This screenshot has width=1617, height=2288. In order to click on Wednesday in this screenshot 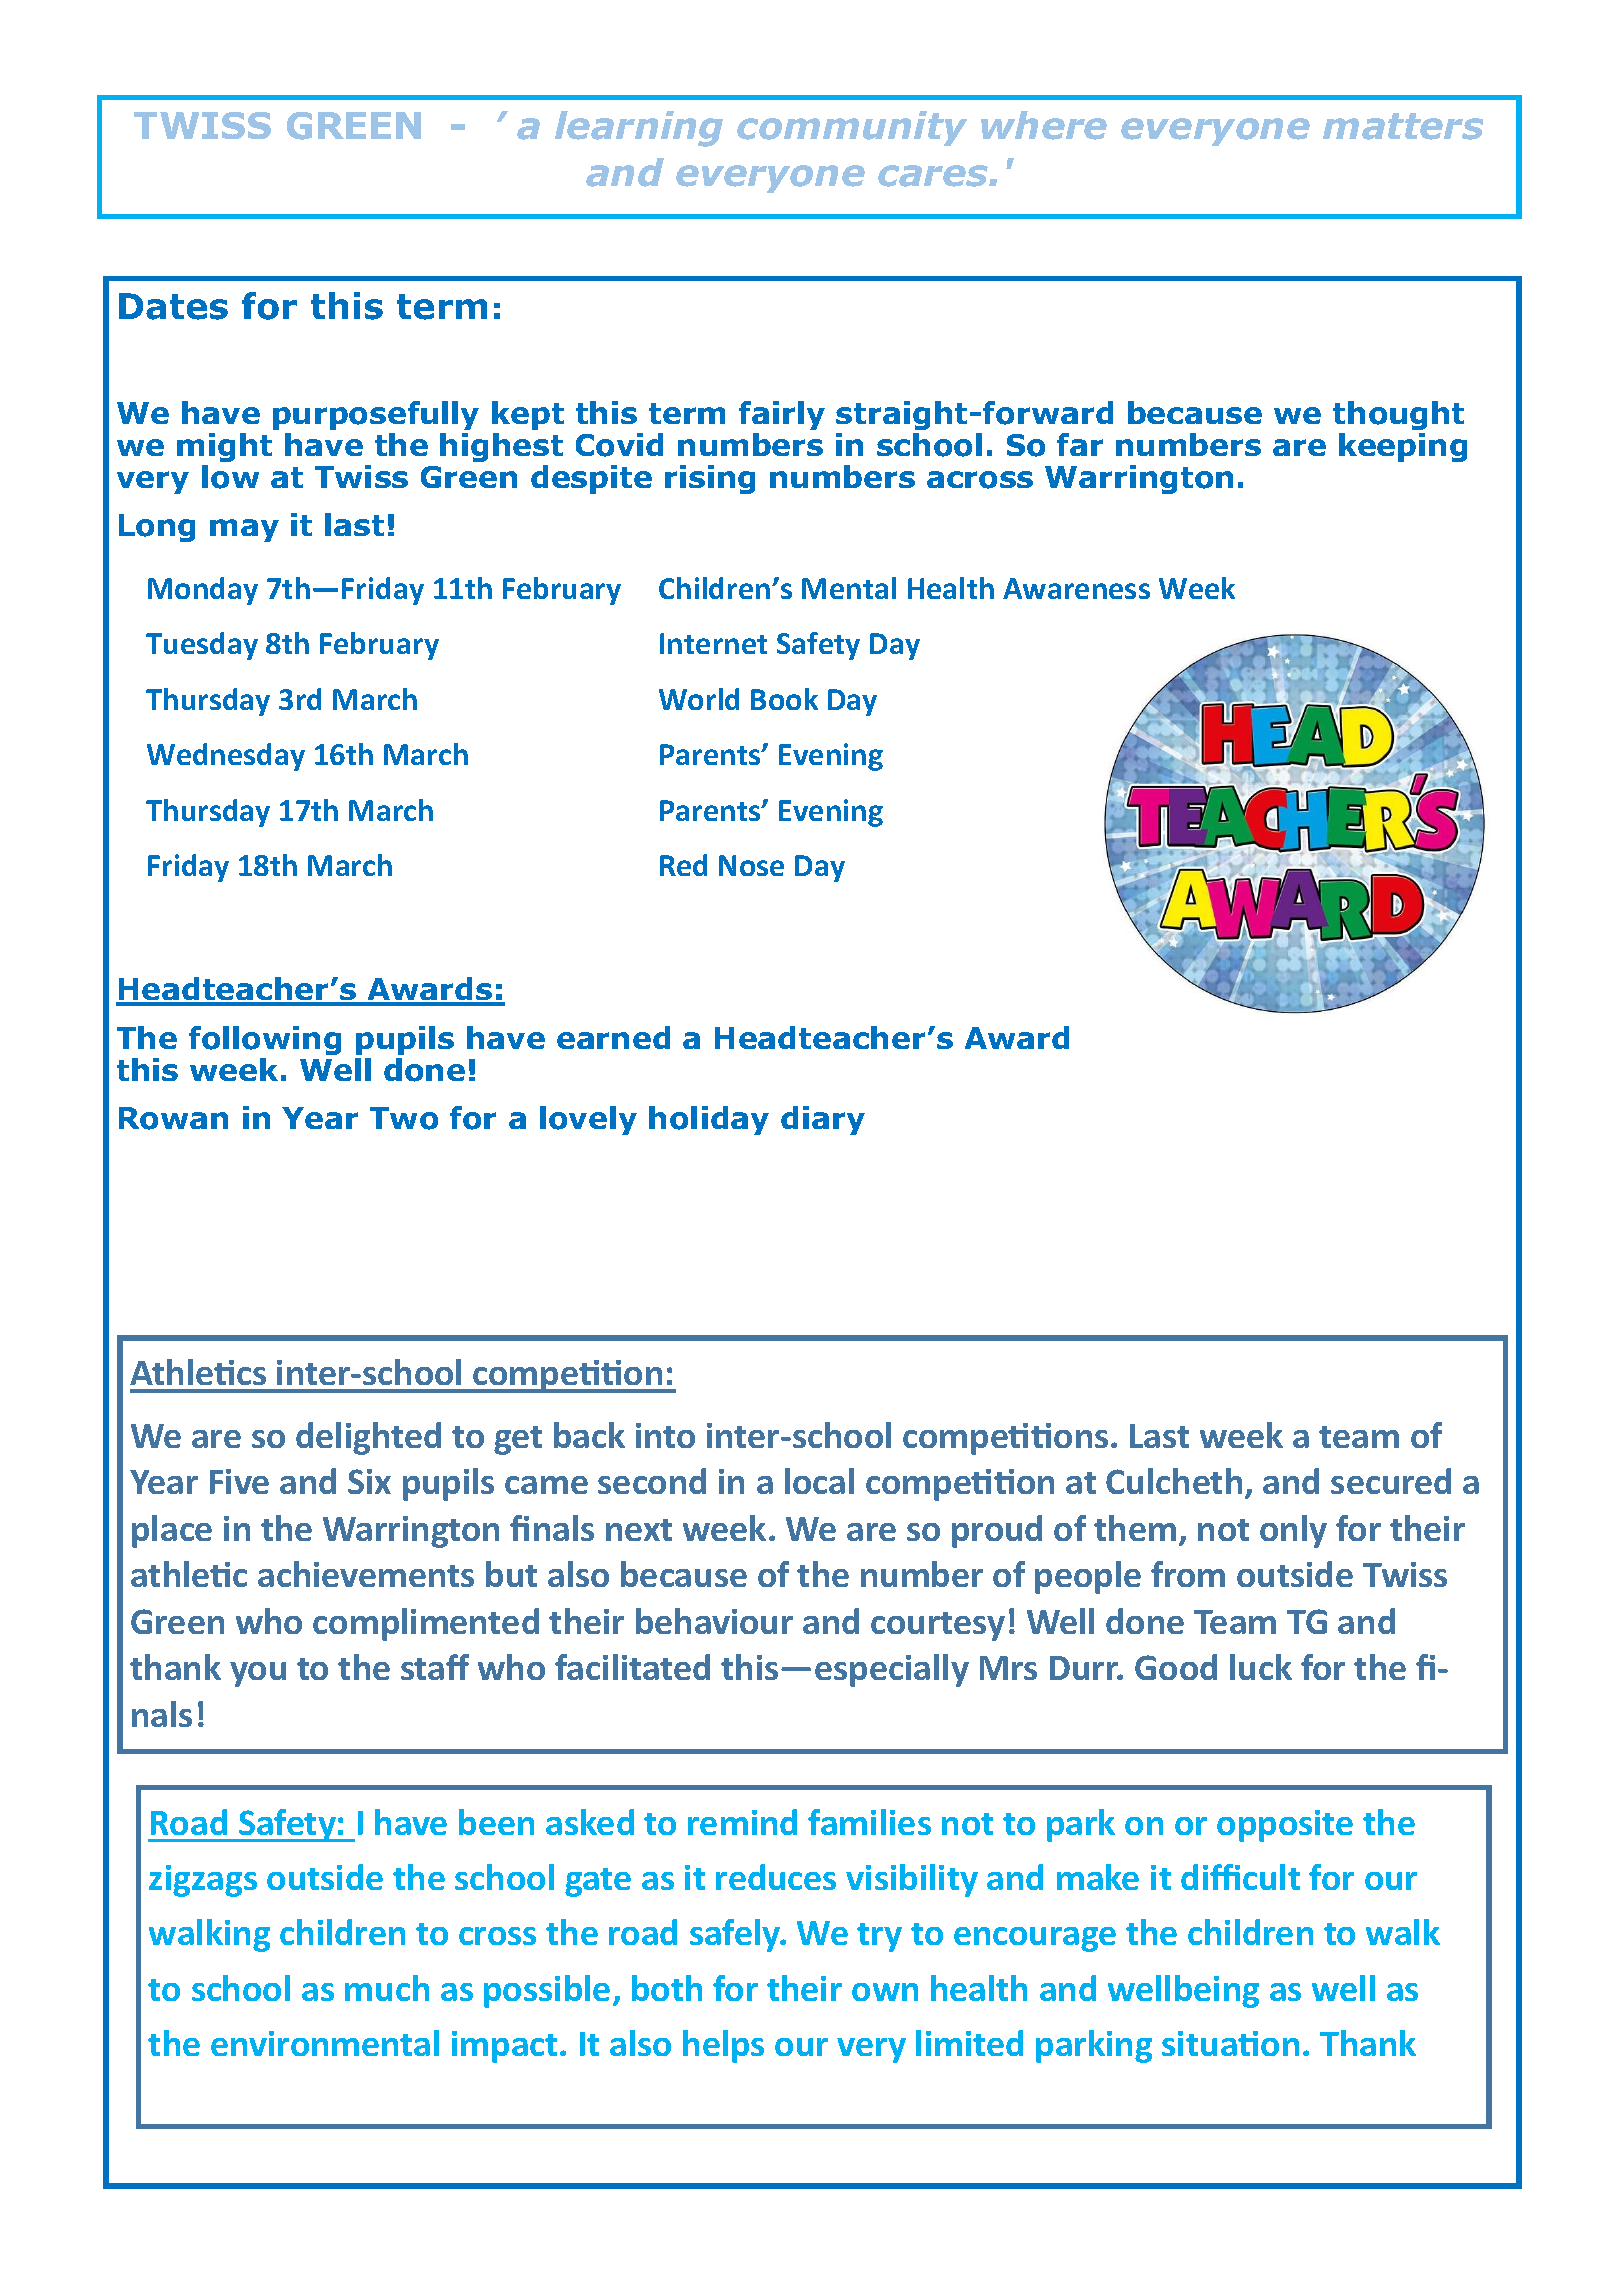, I will do `click(226, 757)`.
